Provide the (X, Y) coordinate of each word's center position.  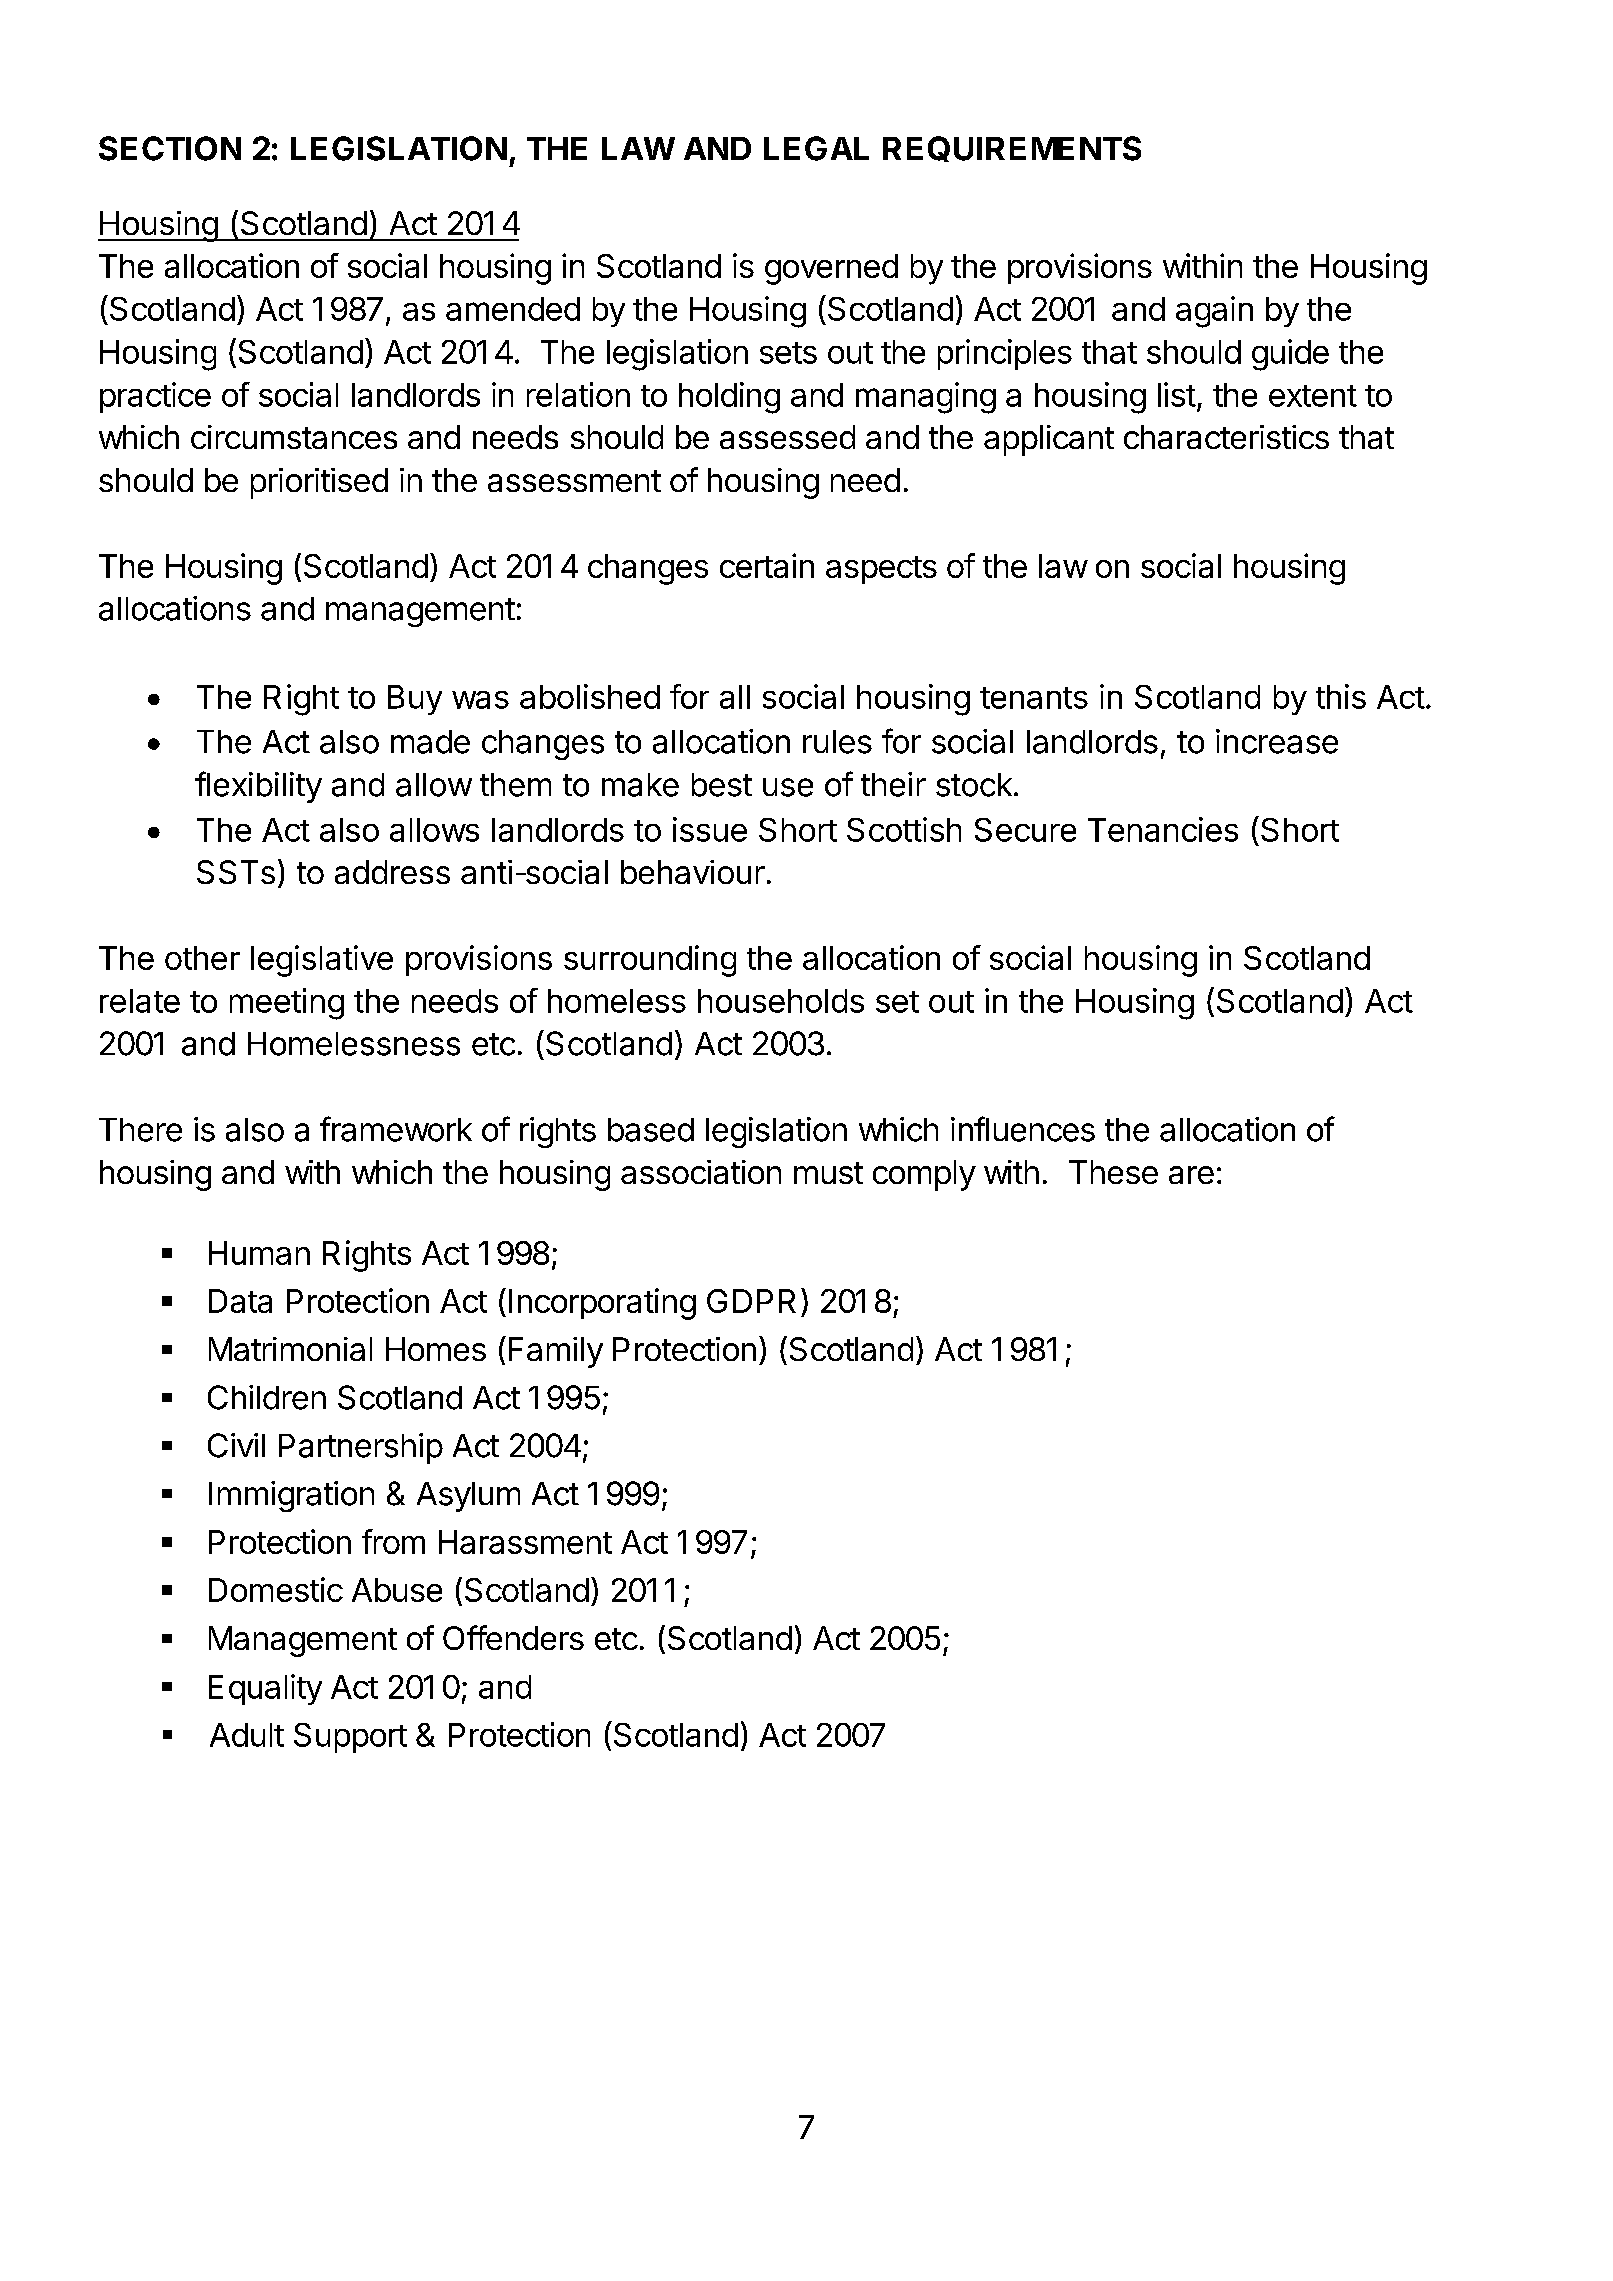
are (1191, 1175)
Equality (265, 1689)
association (701, 1172)
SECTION (170, 148)
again (1214, 312)
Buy (415, 700)
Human (259, 1253)
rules (837, 742)
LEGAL (816, 148)
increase (1277, 741)
